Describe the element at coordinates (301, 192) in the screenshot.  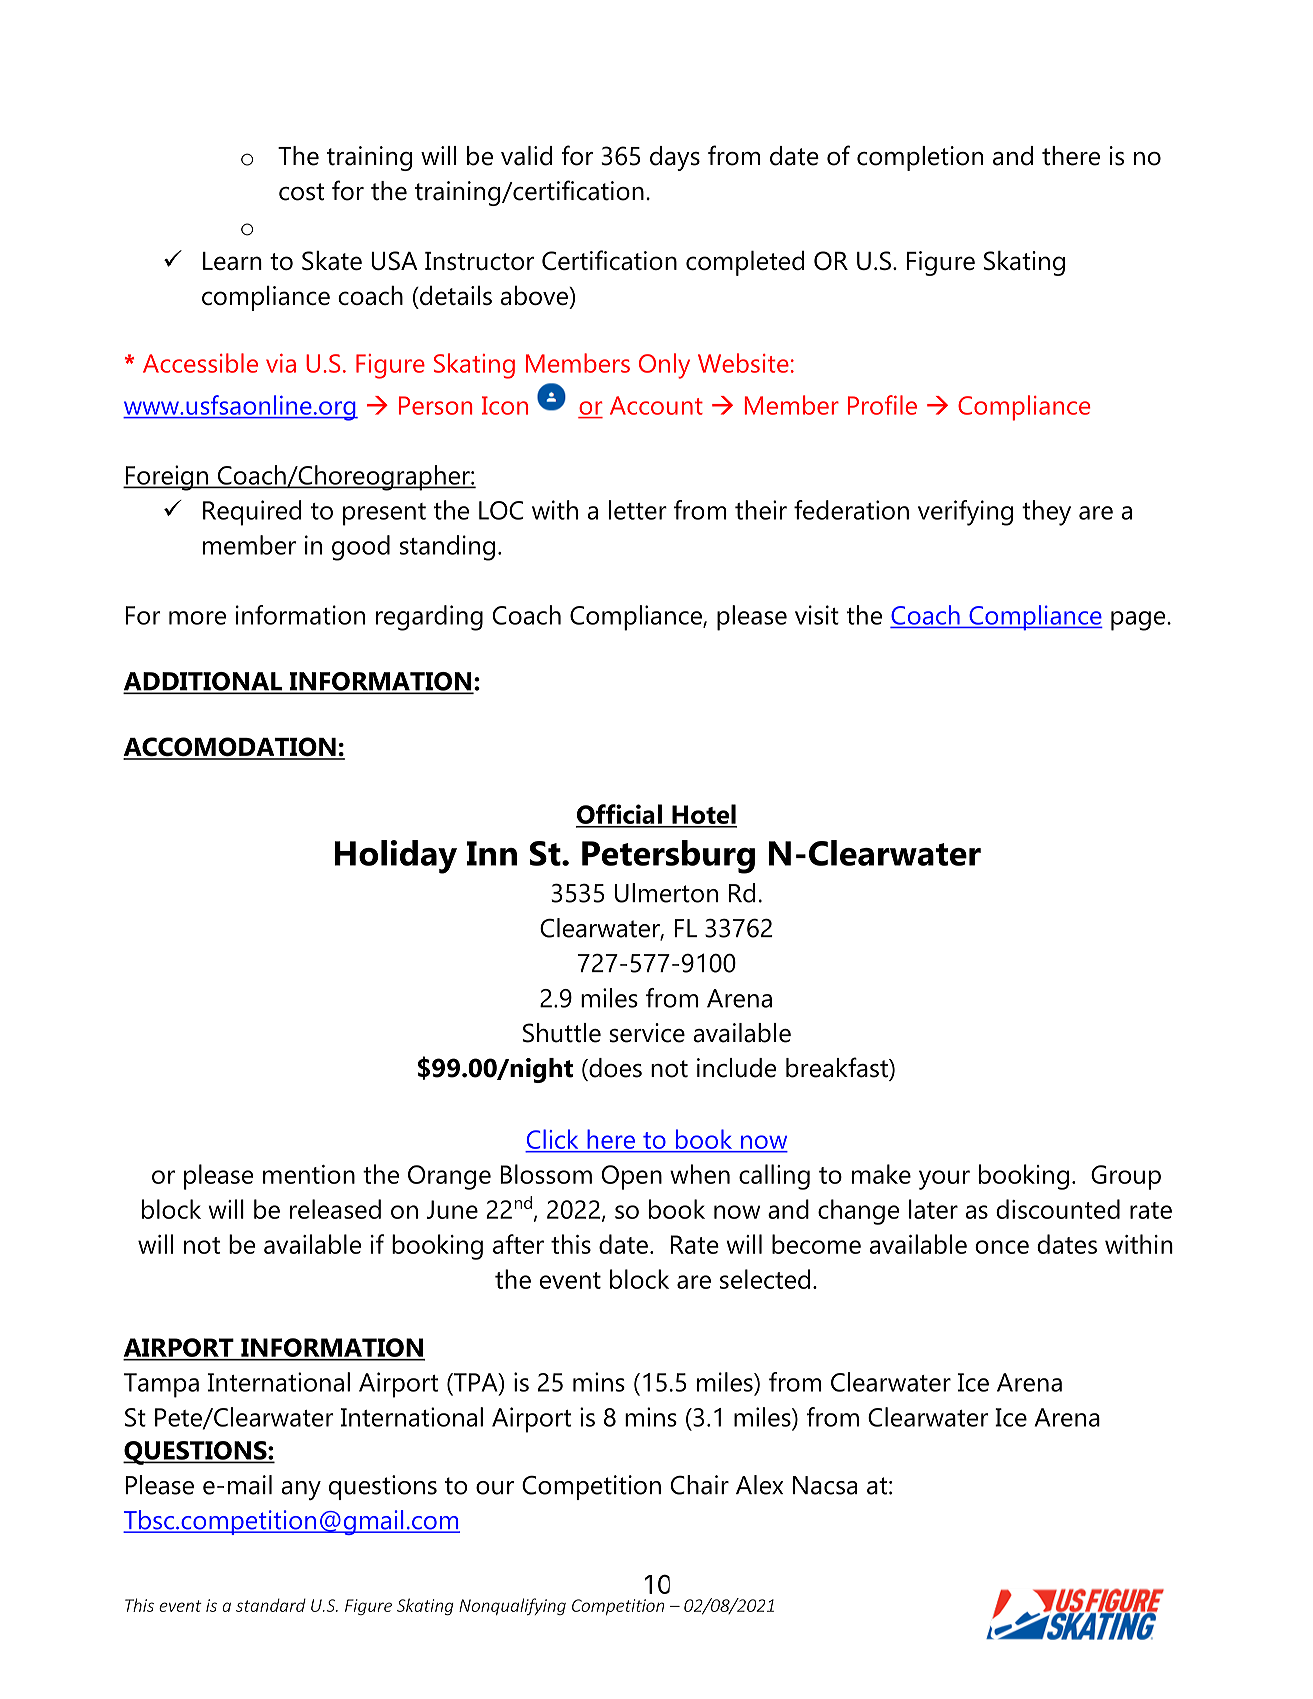
I see `cost` at that location.
